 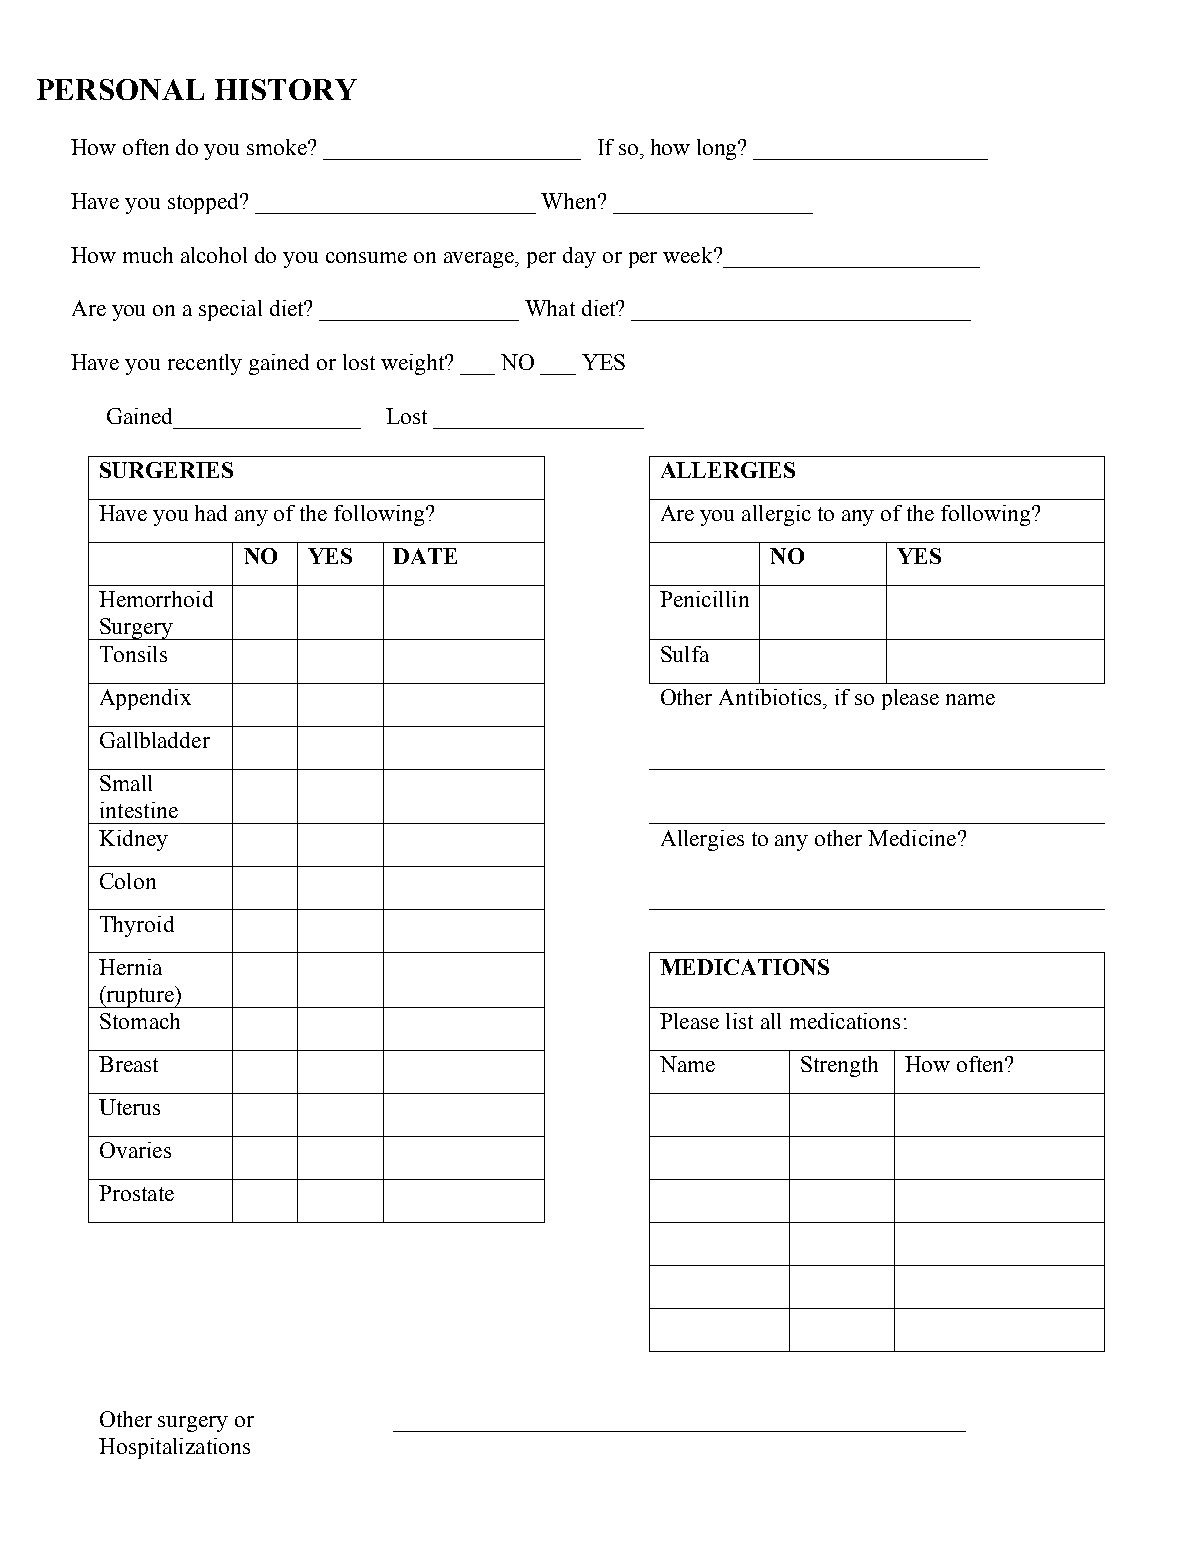 What do you see at coordinates (480, 260) in the screenshot?
I see `average` at bounding box center [480, 260].
